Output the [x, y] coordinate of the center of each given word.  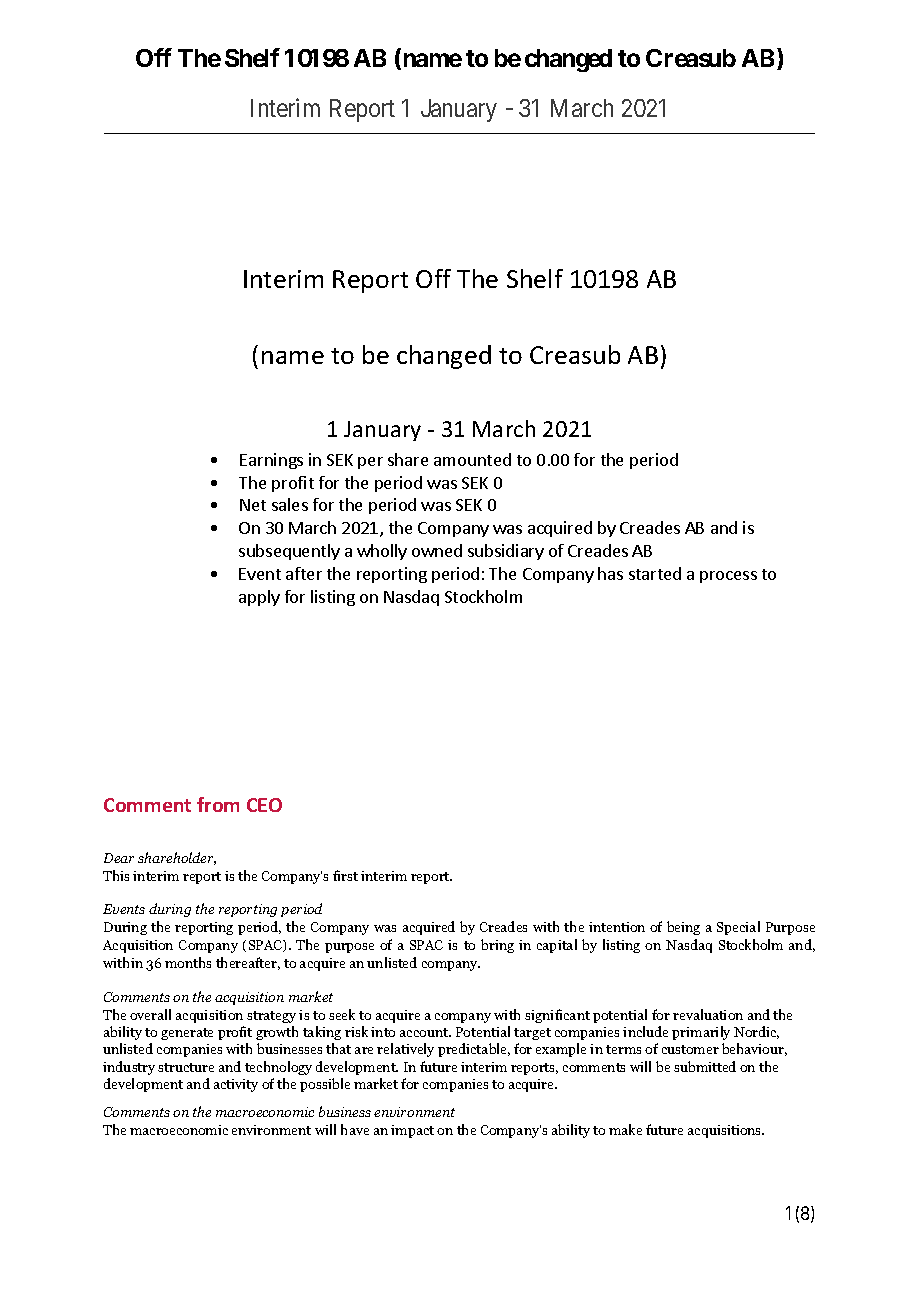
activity [236, 1085]
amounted [472, 459]
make [625, 1129]
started [655, 573]
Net [253, 505]
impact [412, 1131]
